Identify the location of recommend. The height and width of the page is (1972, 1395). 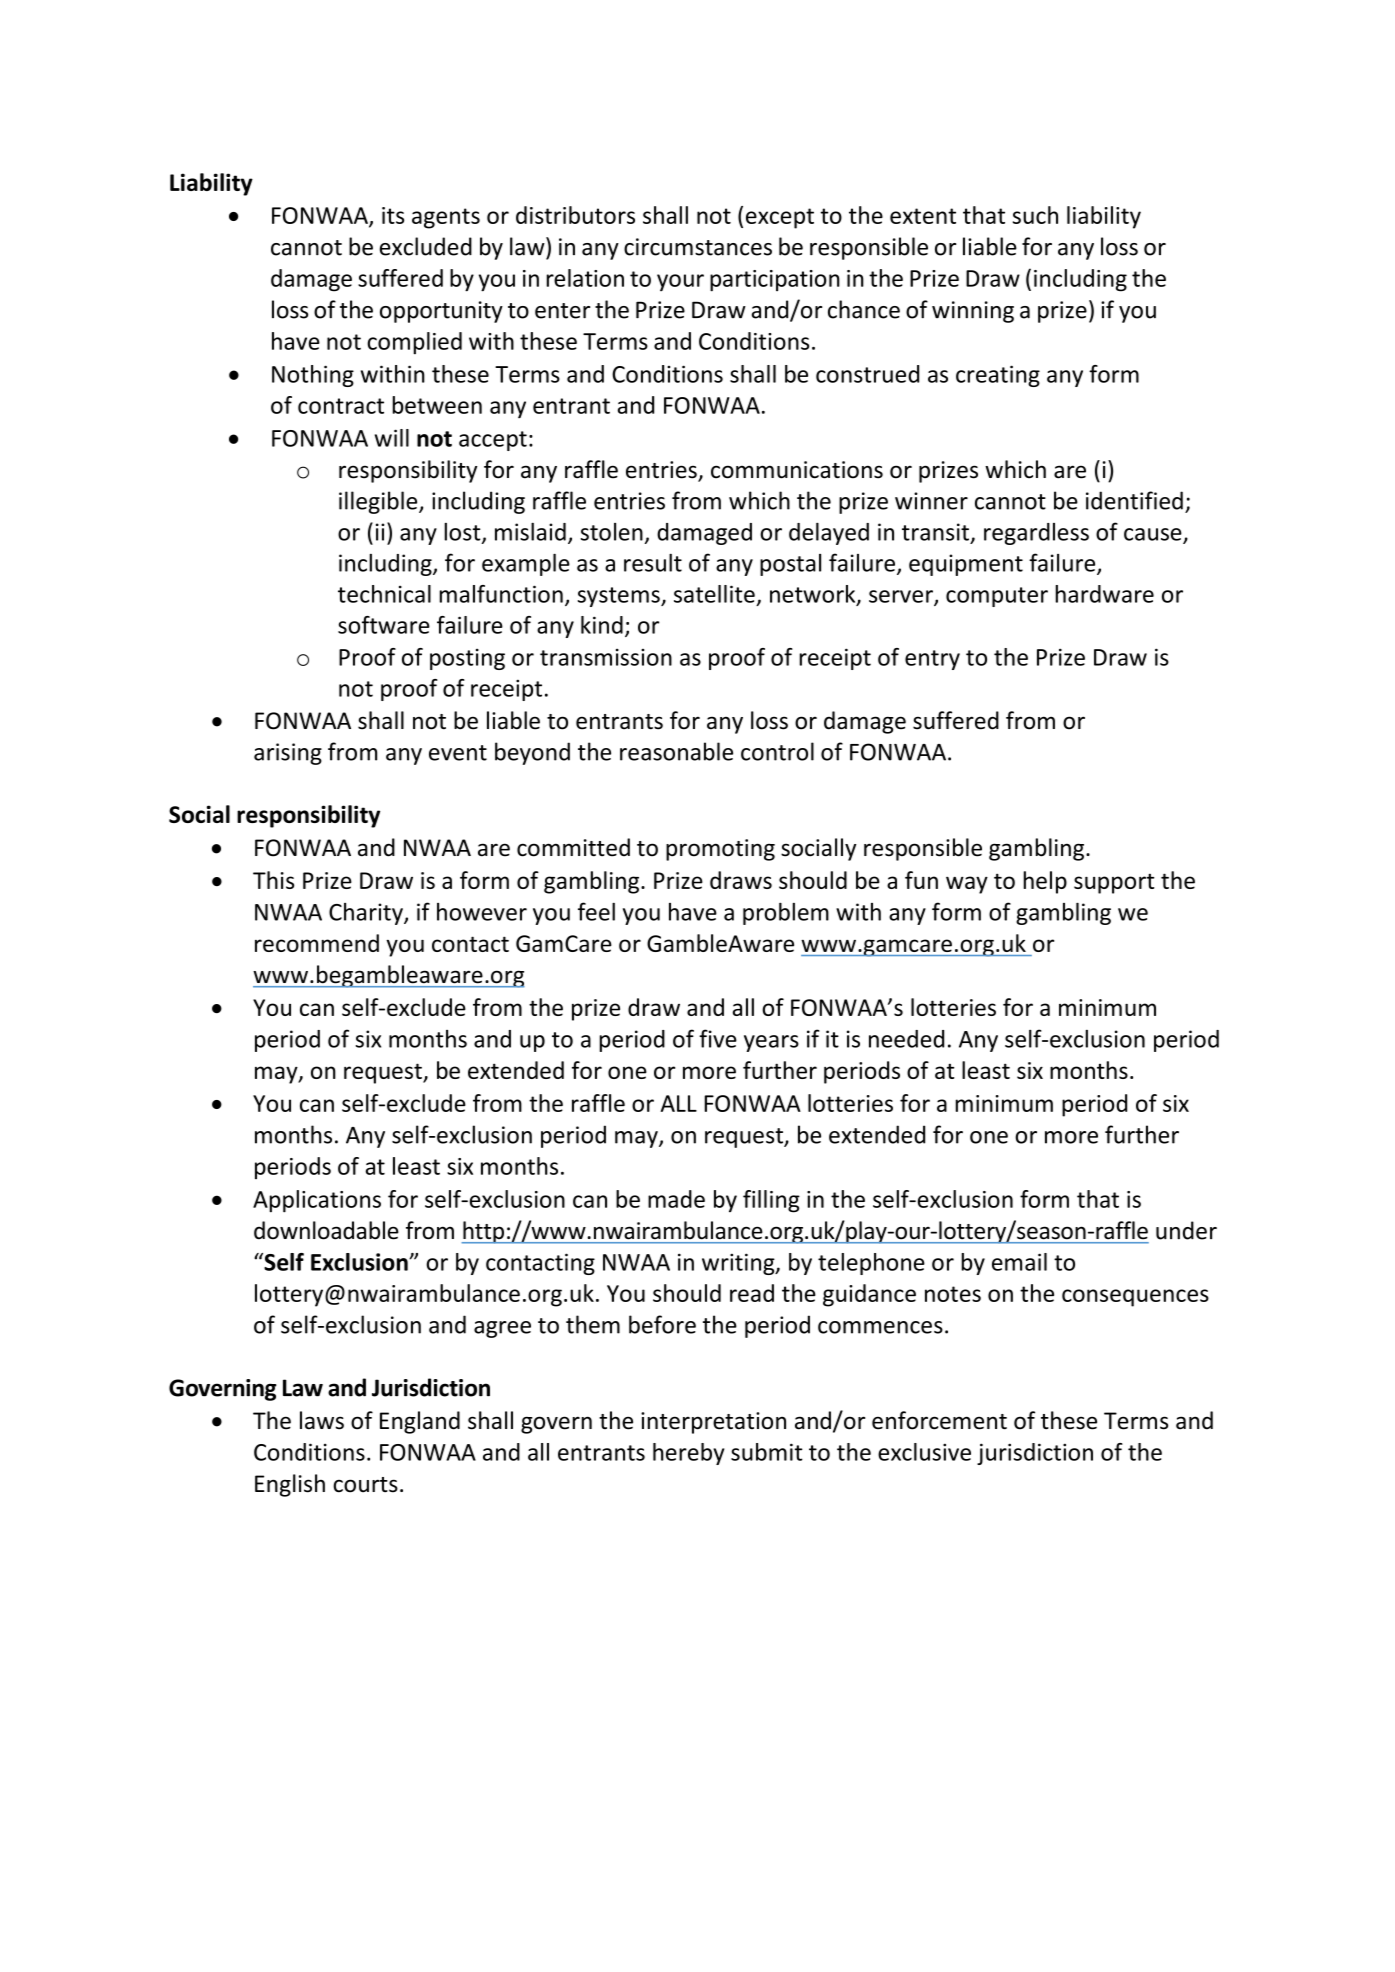
(317, 943).
